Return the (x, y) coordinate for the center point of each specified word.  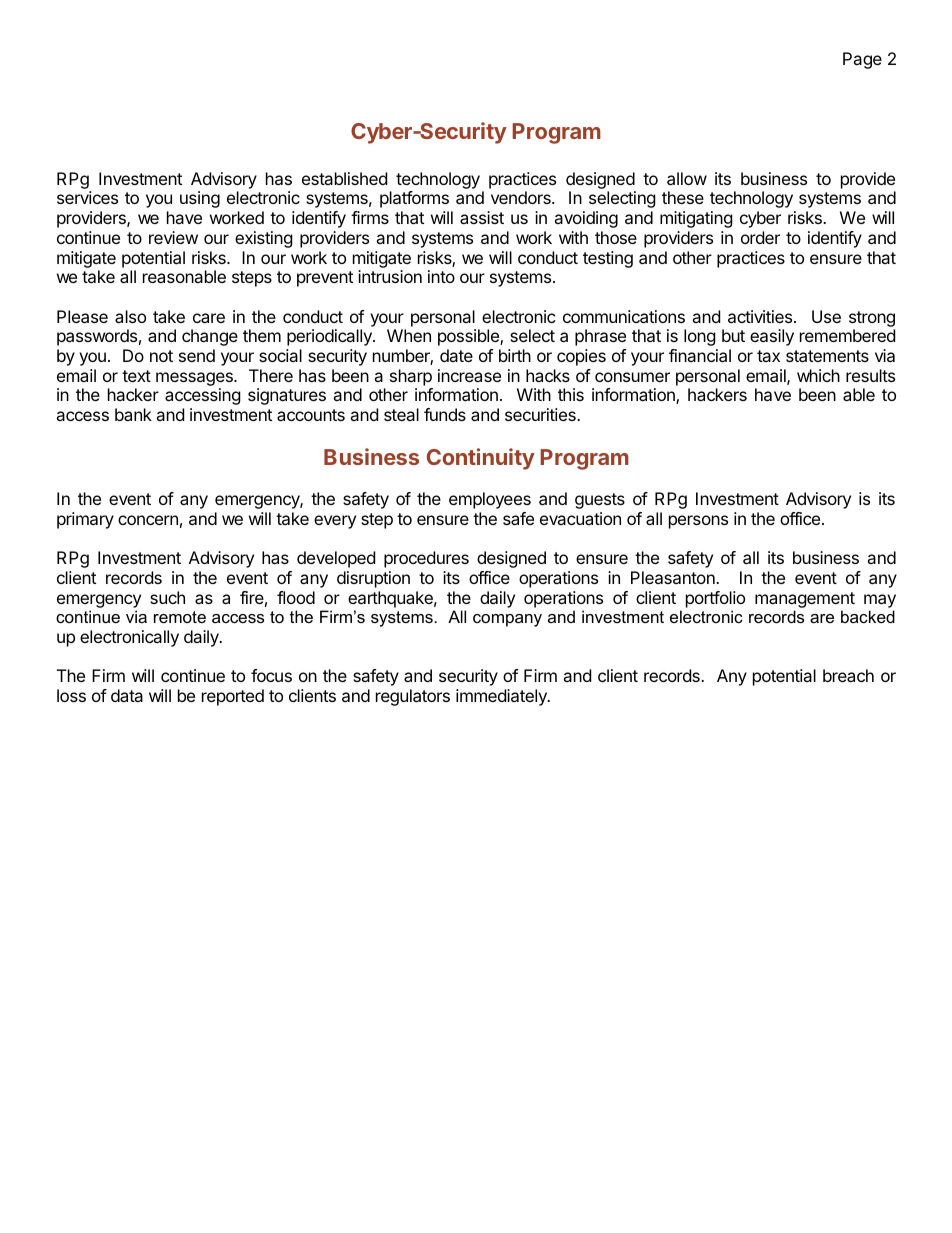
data (127, 695)
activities (761, 316)
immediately (502, 697)
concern (148, 520)
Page (862, 60)
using (200, 199)
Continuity (481, 459)
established (344, 178)
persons (698, 522)
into (441, 276)
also (130, 316)
